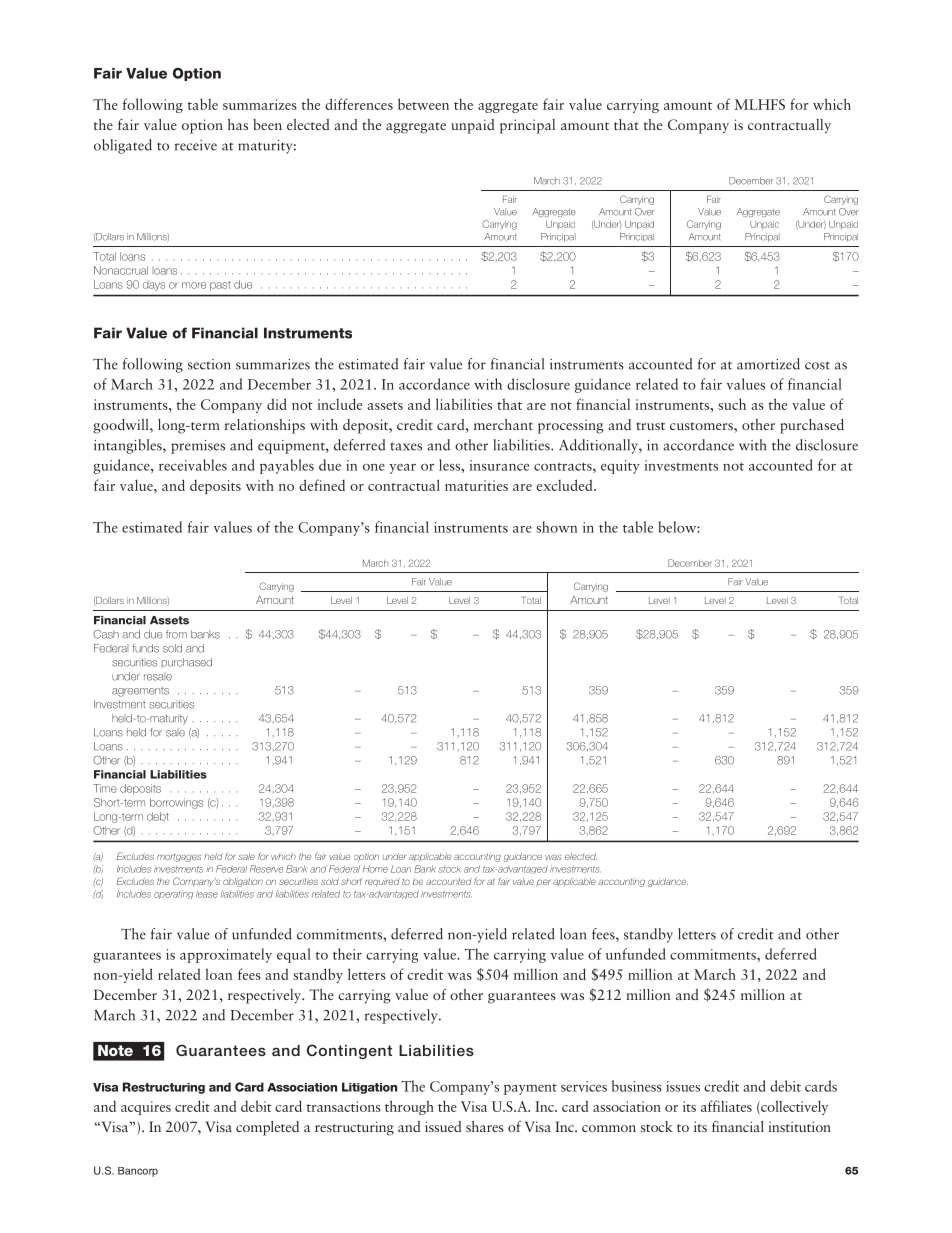  I want to click on acquires, so click(146, 1108).
